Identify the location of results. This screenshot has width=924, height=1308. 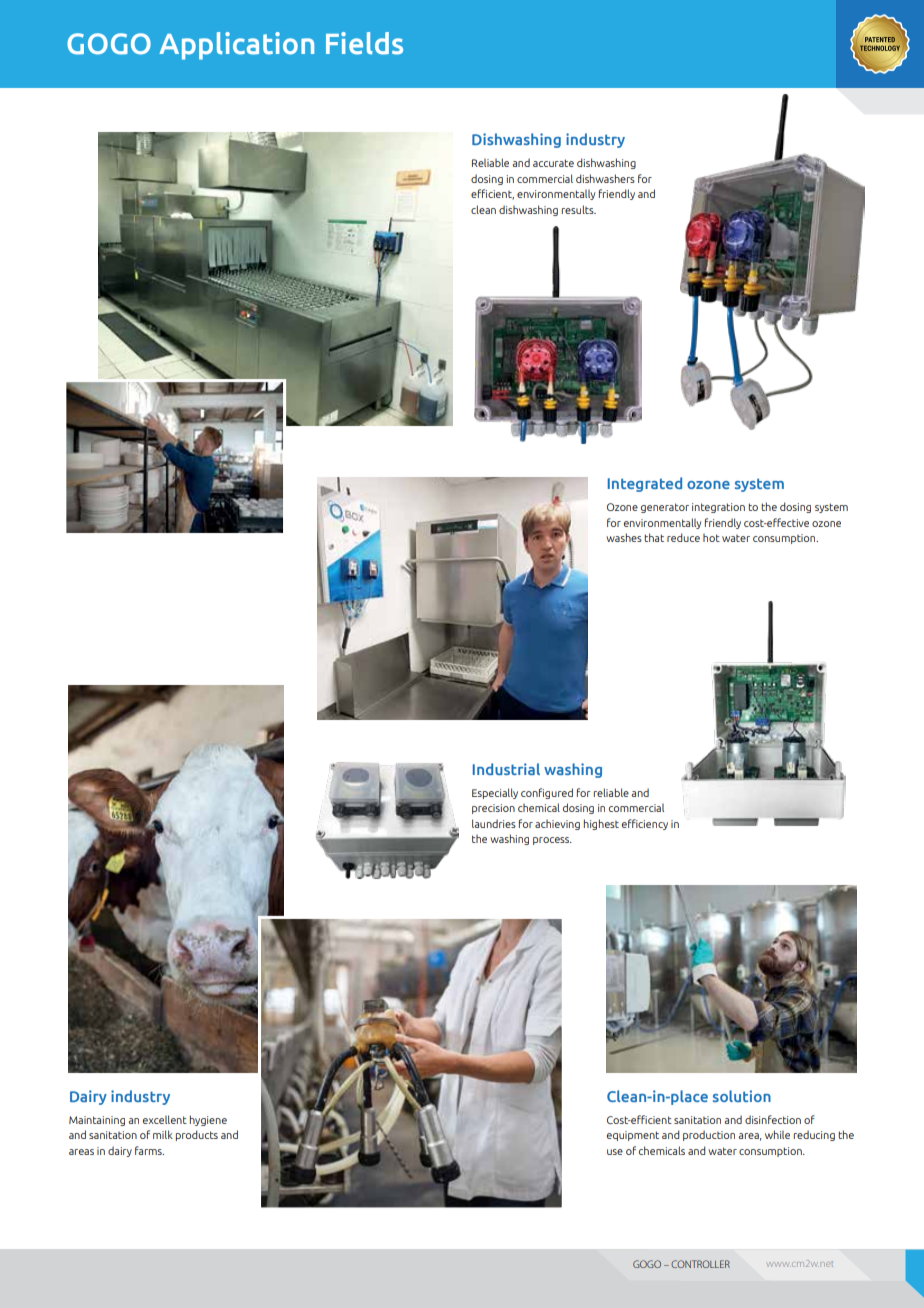
(579, 209).
